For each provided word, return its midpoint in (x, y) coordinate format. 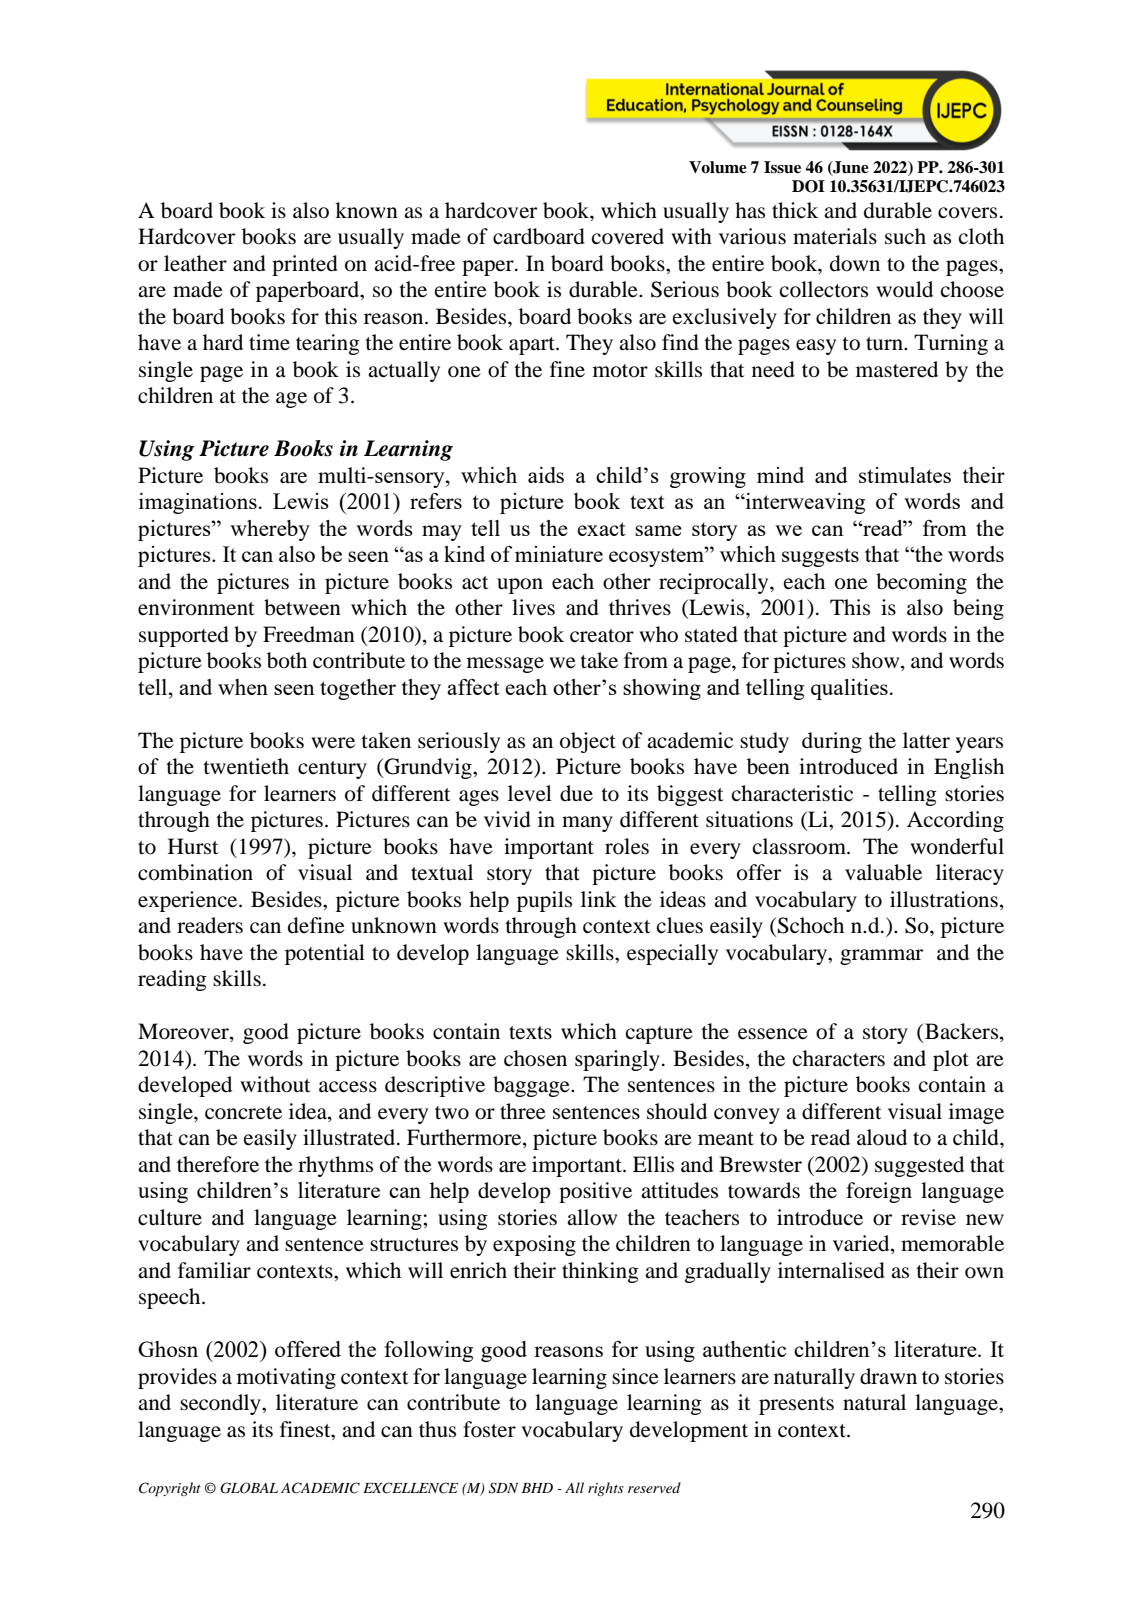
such (905, 236)
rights (606, 1489)
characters (839, 1058)
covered (628, 236)
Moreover (184, 1032)
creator (602, 636)
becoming (921, 583)
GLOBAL (249, 1488)
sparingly (617, 1060)
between (302, 607)
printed (305, 265)
